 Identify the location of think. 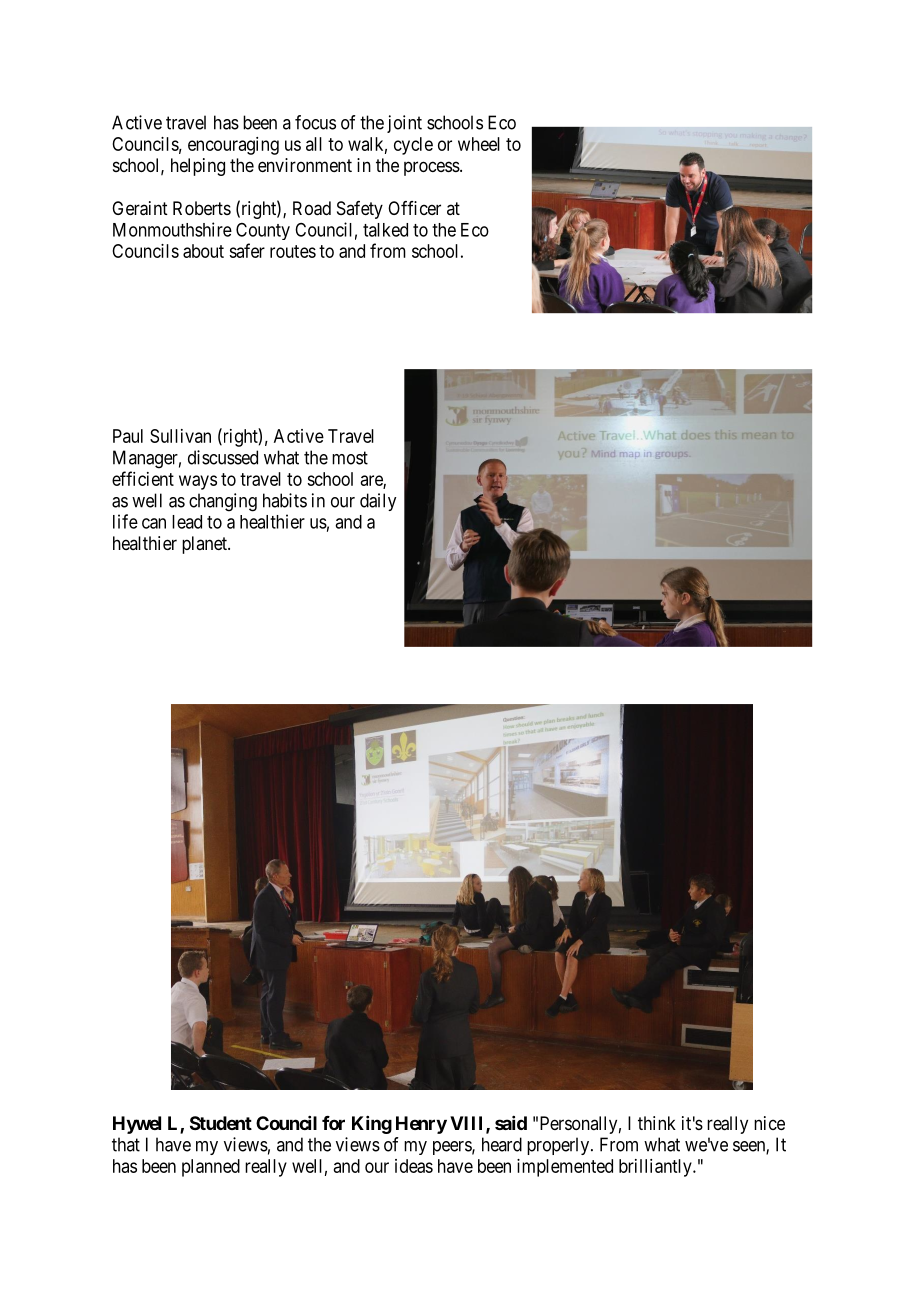
(657, 1123).
